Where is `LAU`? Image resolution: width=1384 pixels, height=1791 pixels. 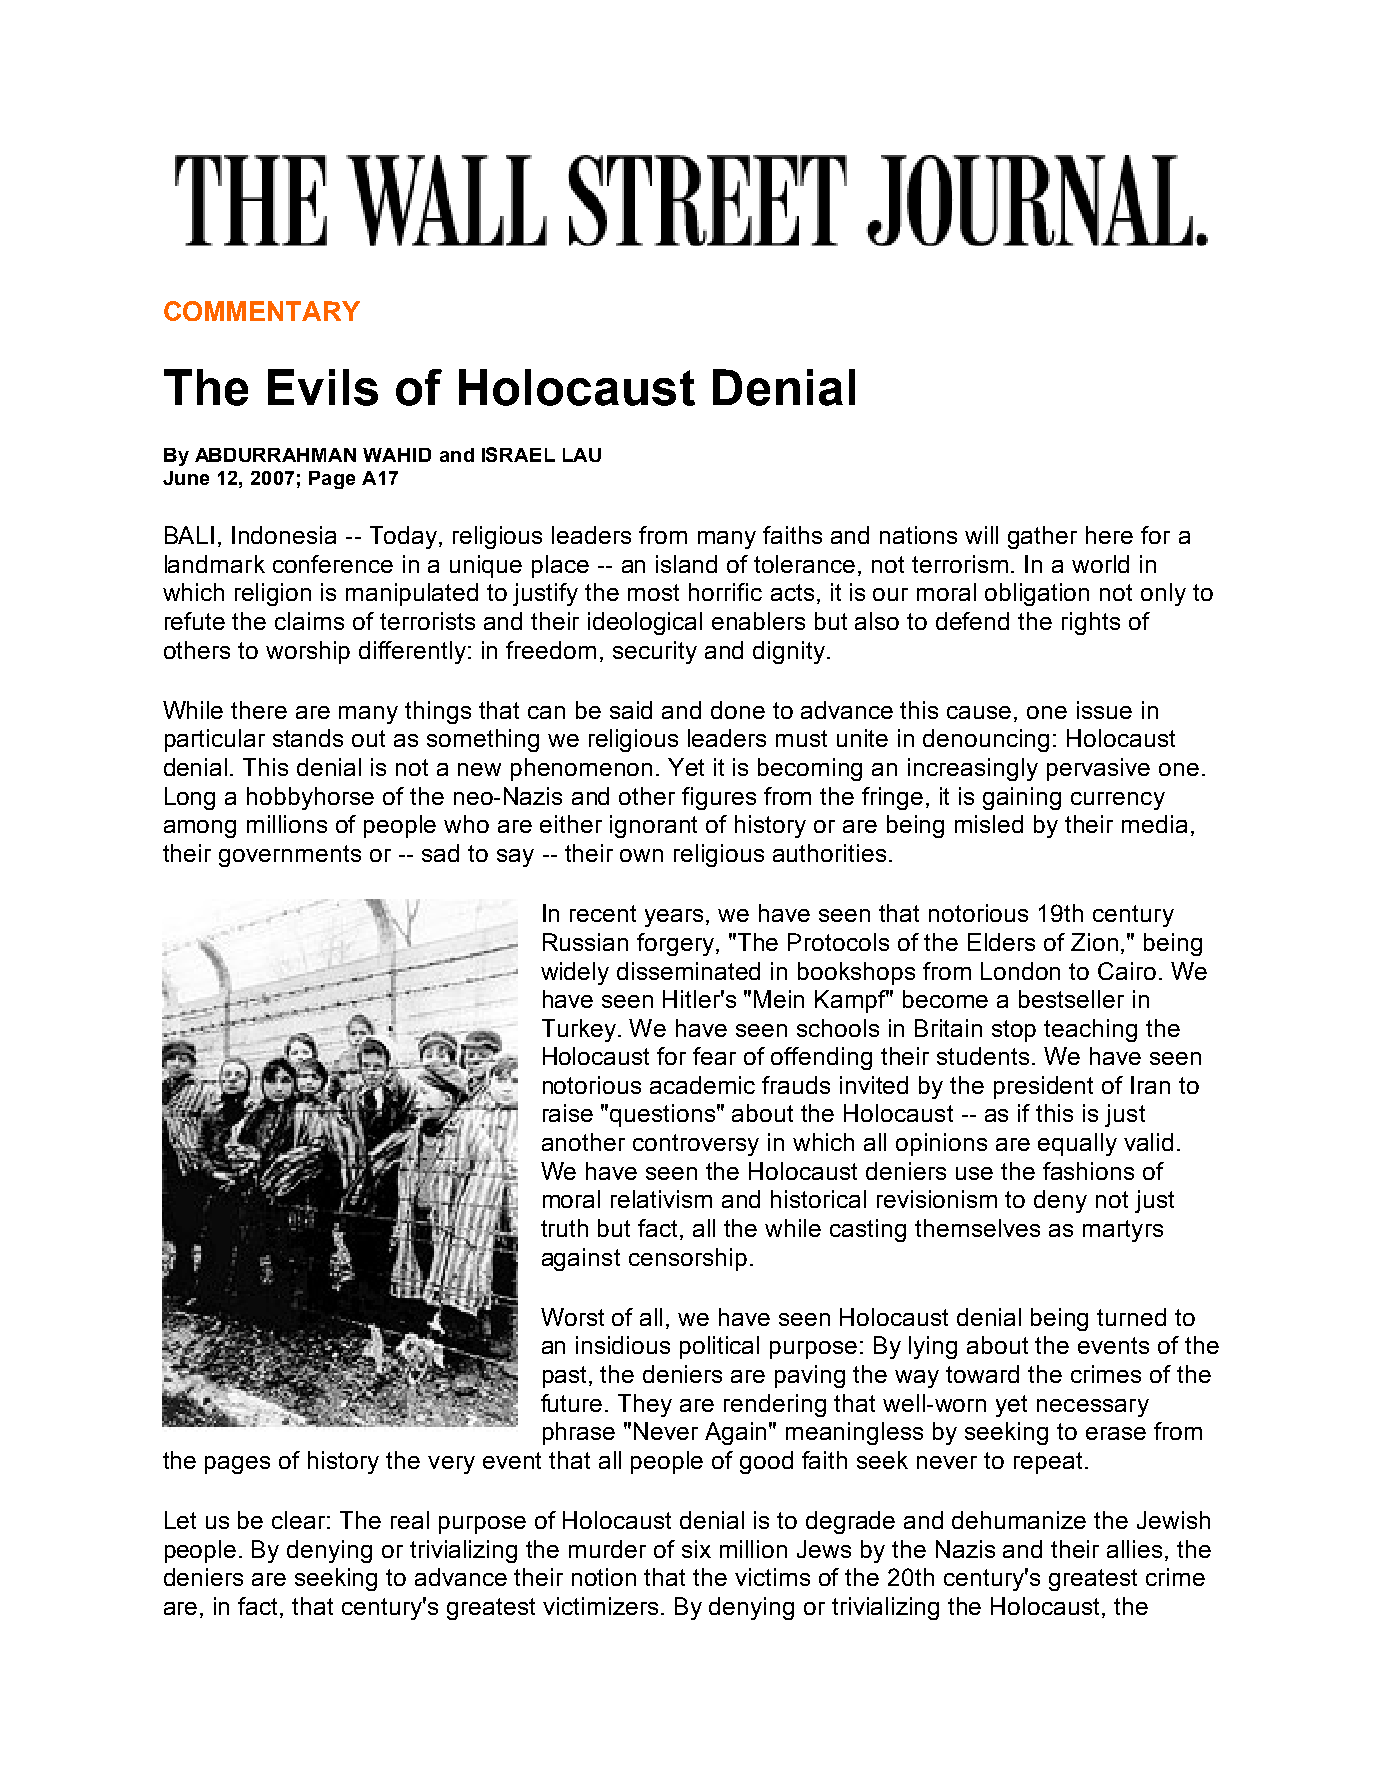 LAU is located at coordinates (582, 455).
